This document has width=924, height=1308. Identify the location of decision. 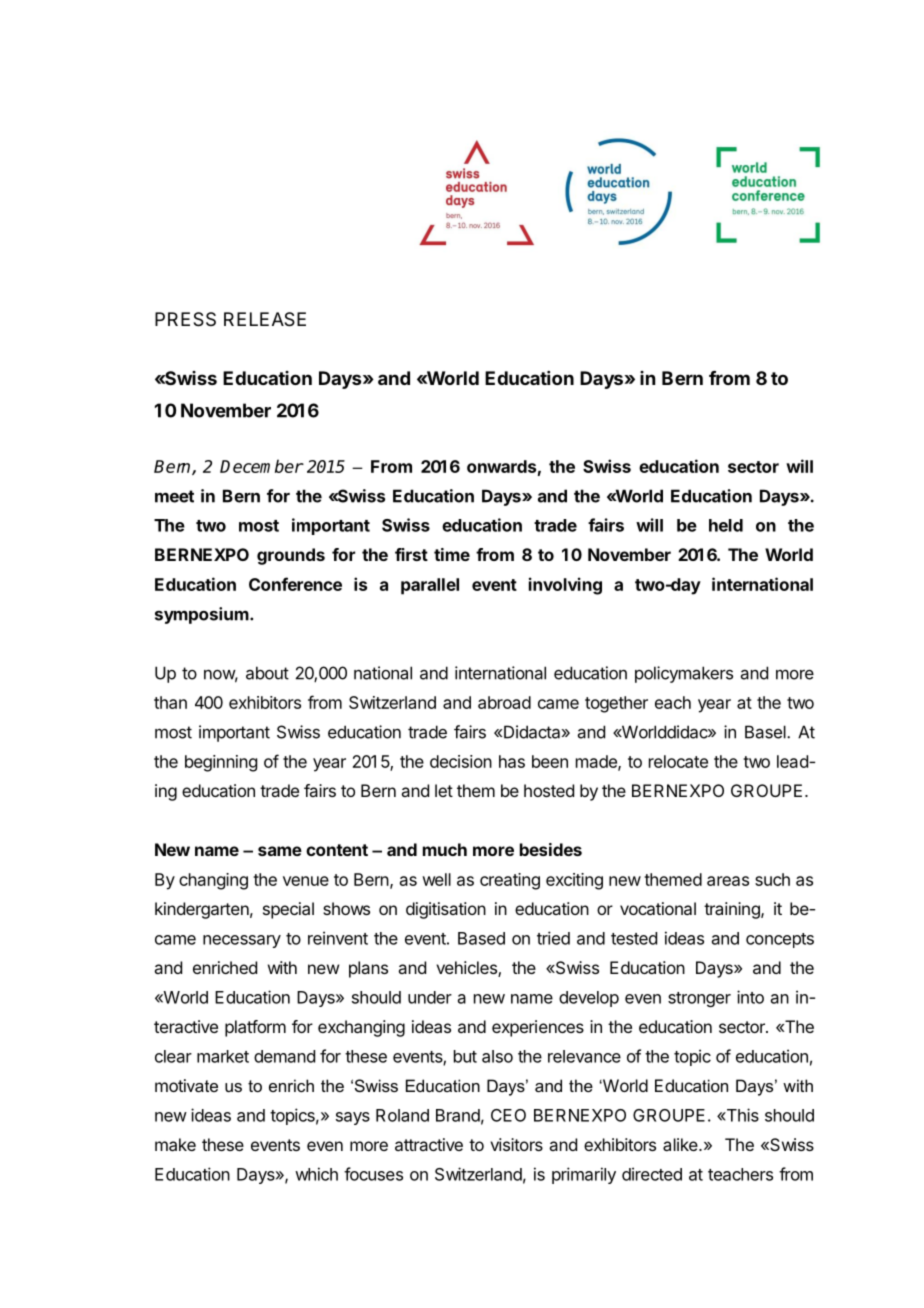
(461, 761).
